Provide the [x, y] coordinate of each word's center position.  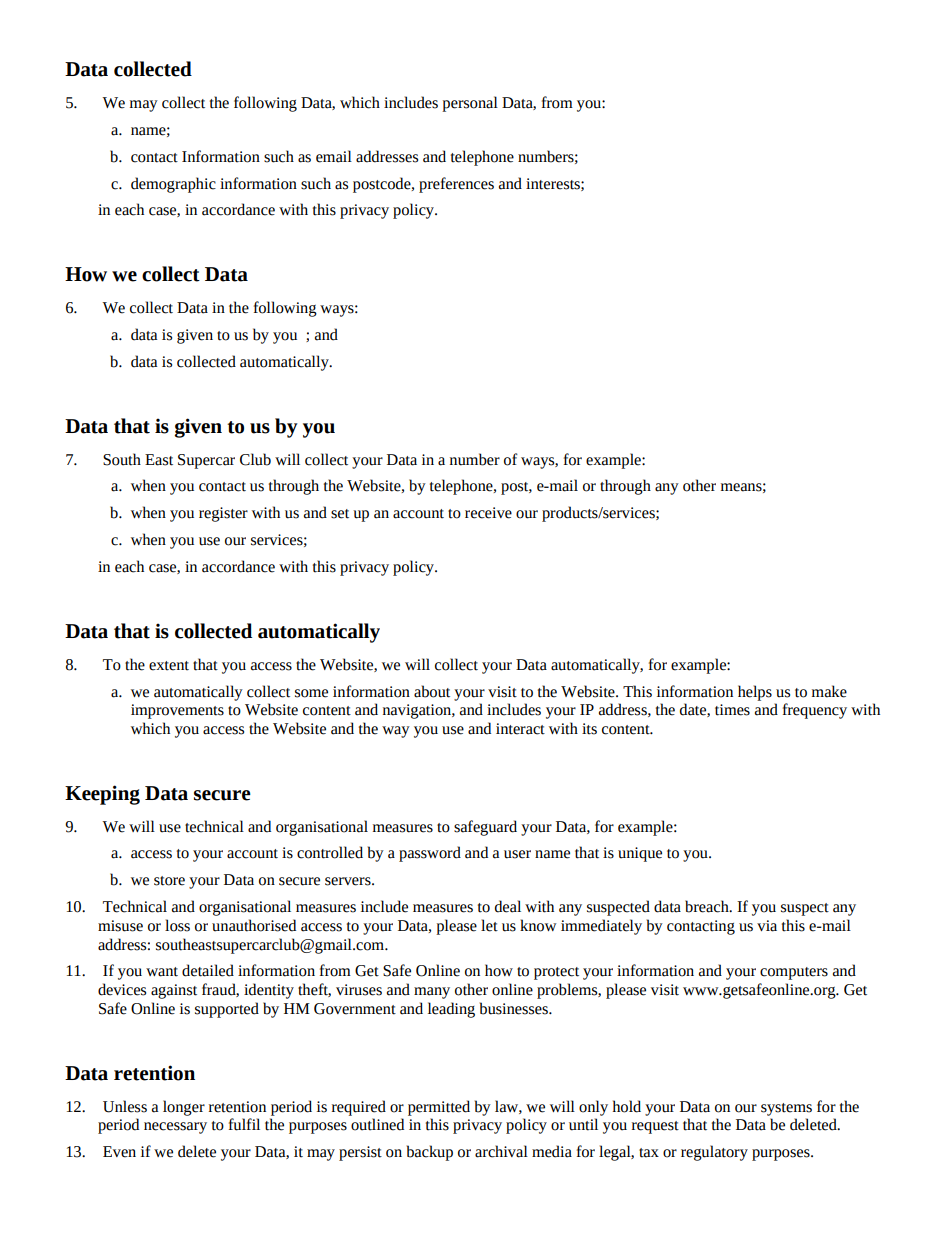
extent [169, 666]
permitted [439, 1108]
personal [470, 104]
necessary [175, 1128]
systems [786, 1109]
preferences [456, 185]
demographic [173, 185]
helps [755, 693]
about [432, 691]
